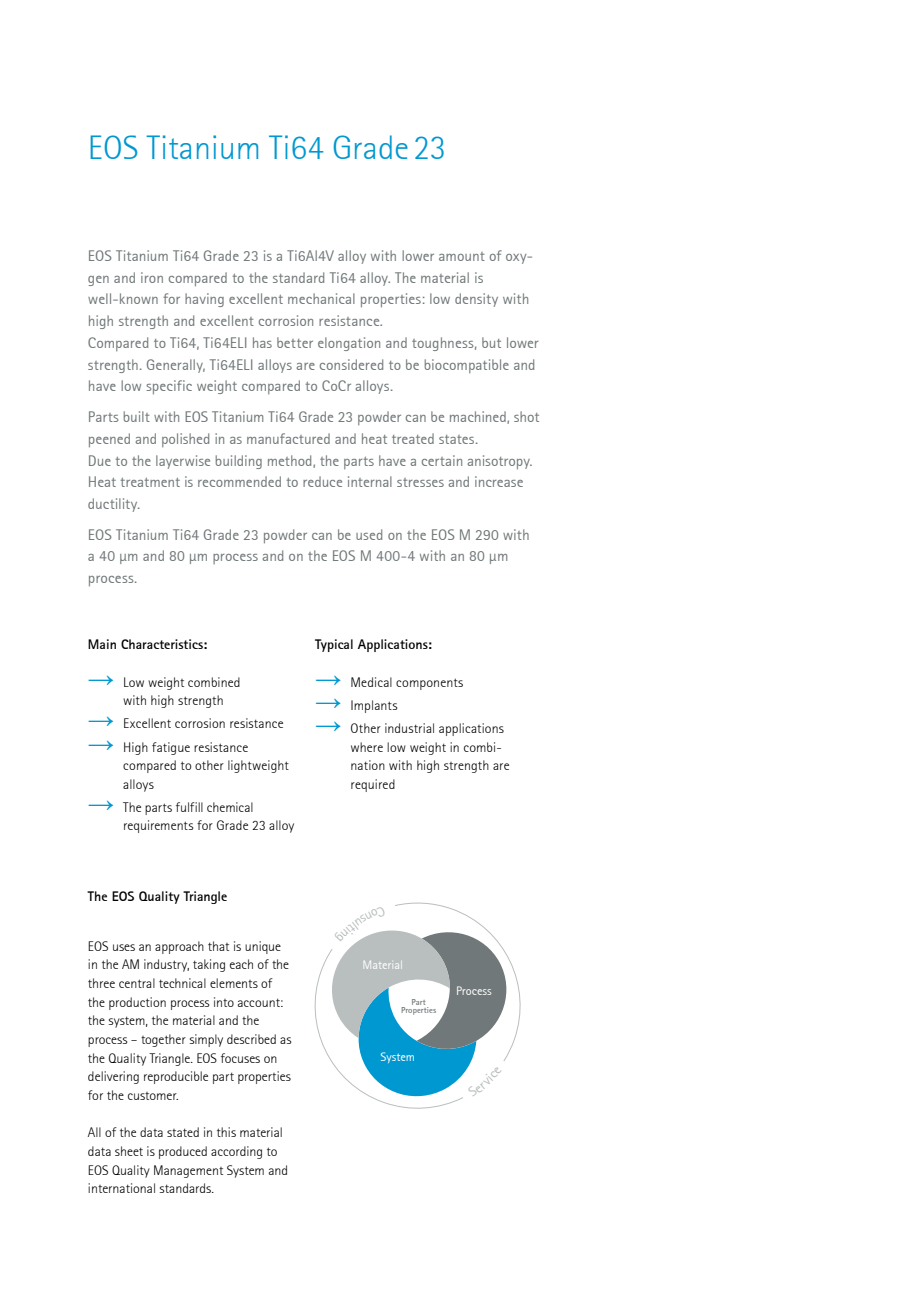  What do you see at coordinates (129, 1151) in the image?
I see `sheet` at bounding box center [129, 1151].
